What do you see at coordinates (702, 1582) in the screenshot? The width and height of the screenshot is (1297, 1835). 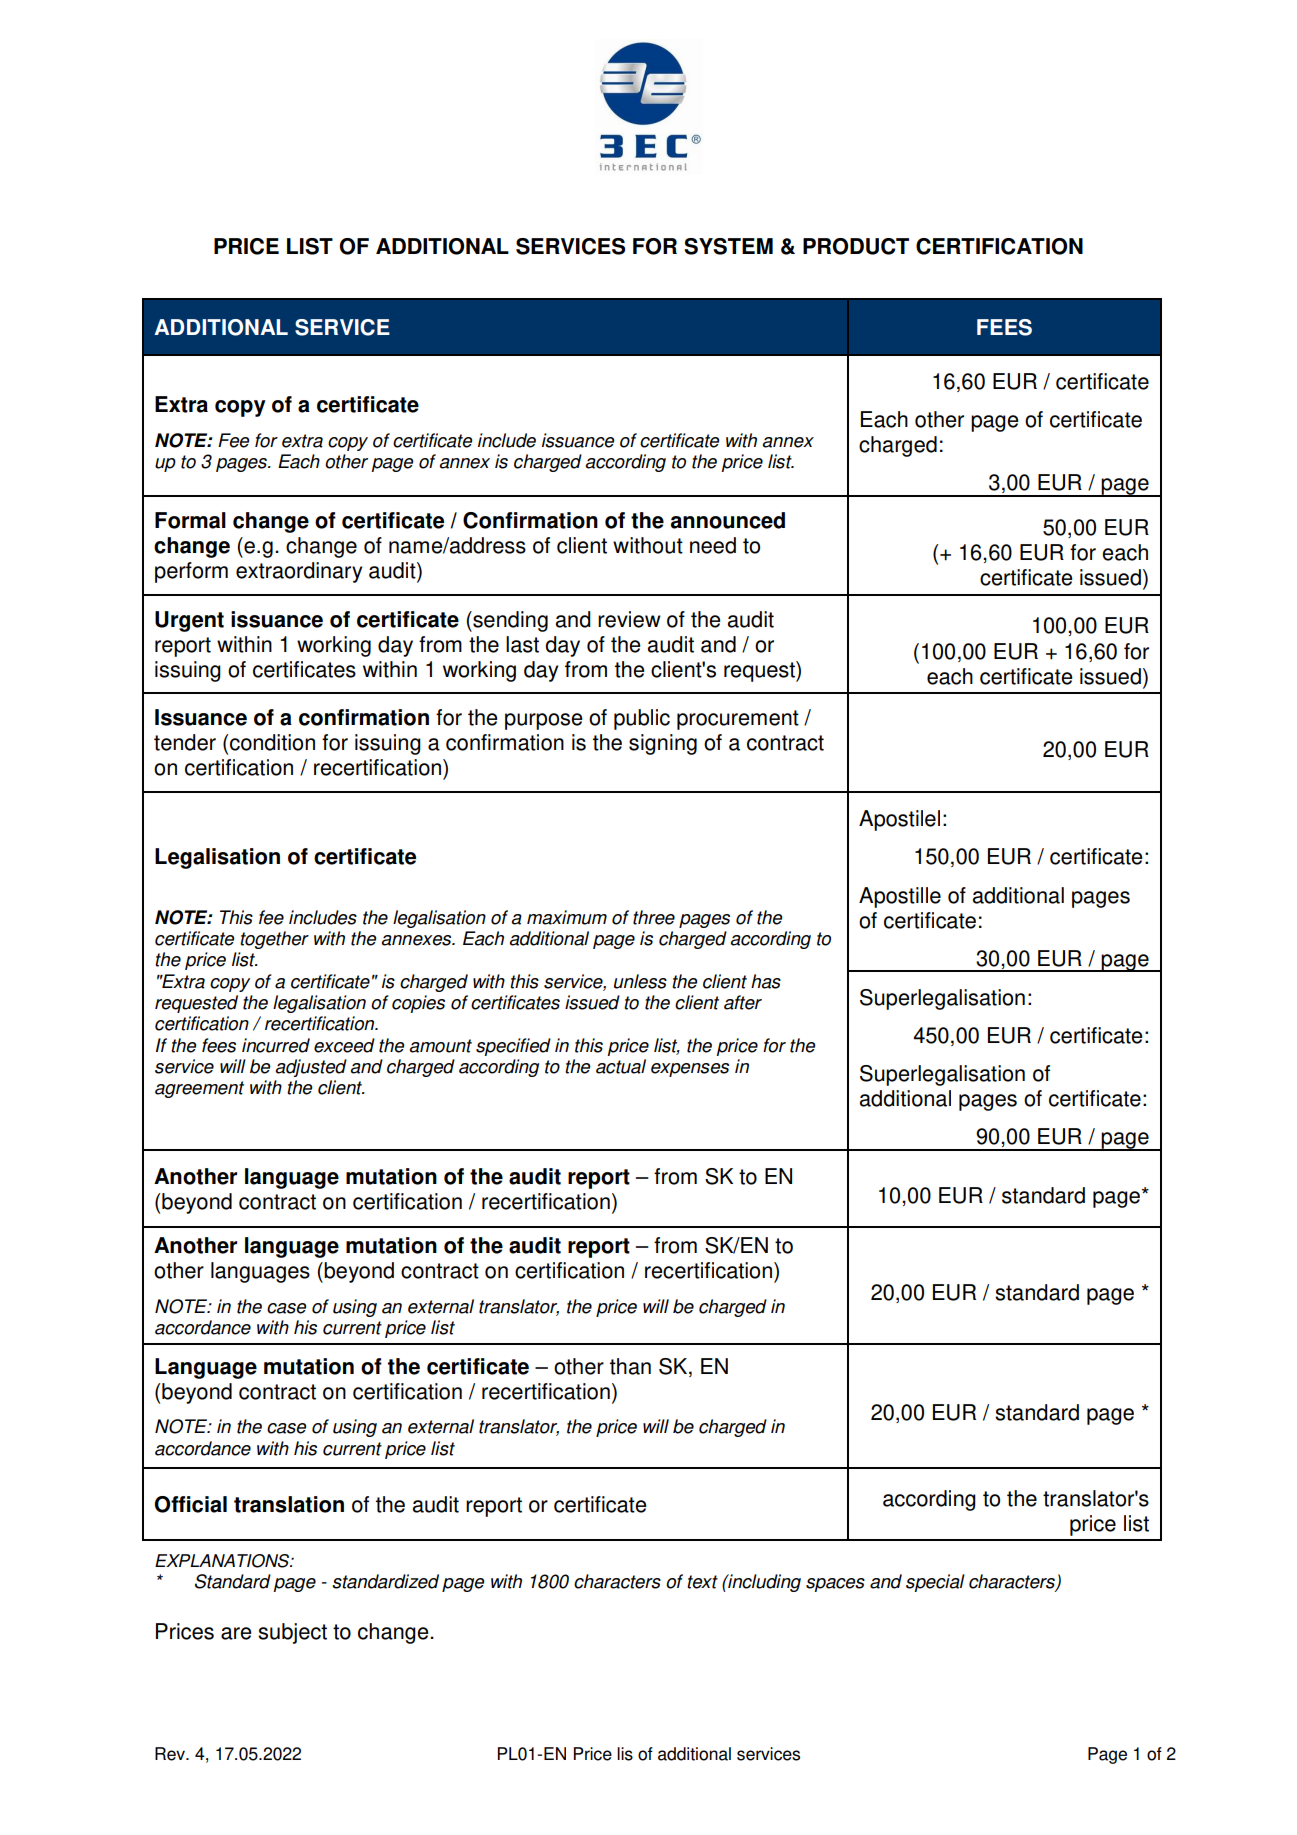 I see `text` at bounding box center [702, 1582].
